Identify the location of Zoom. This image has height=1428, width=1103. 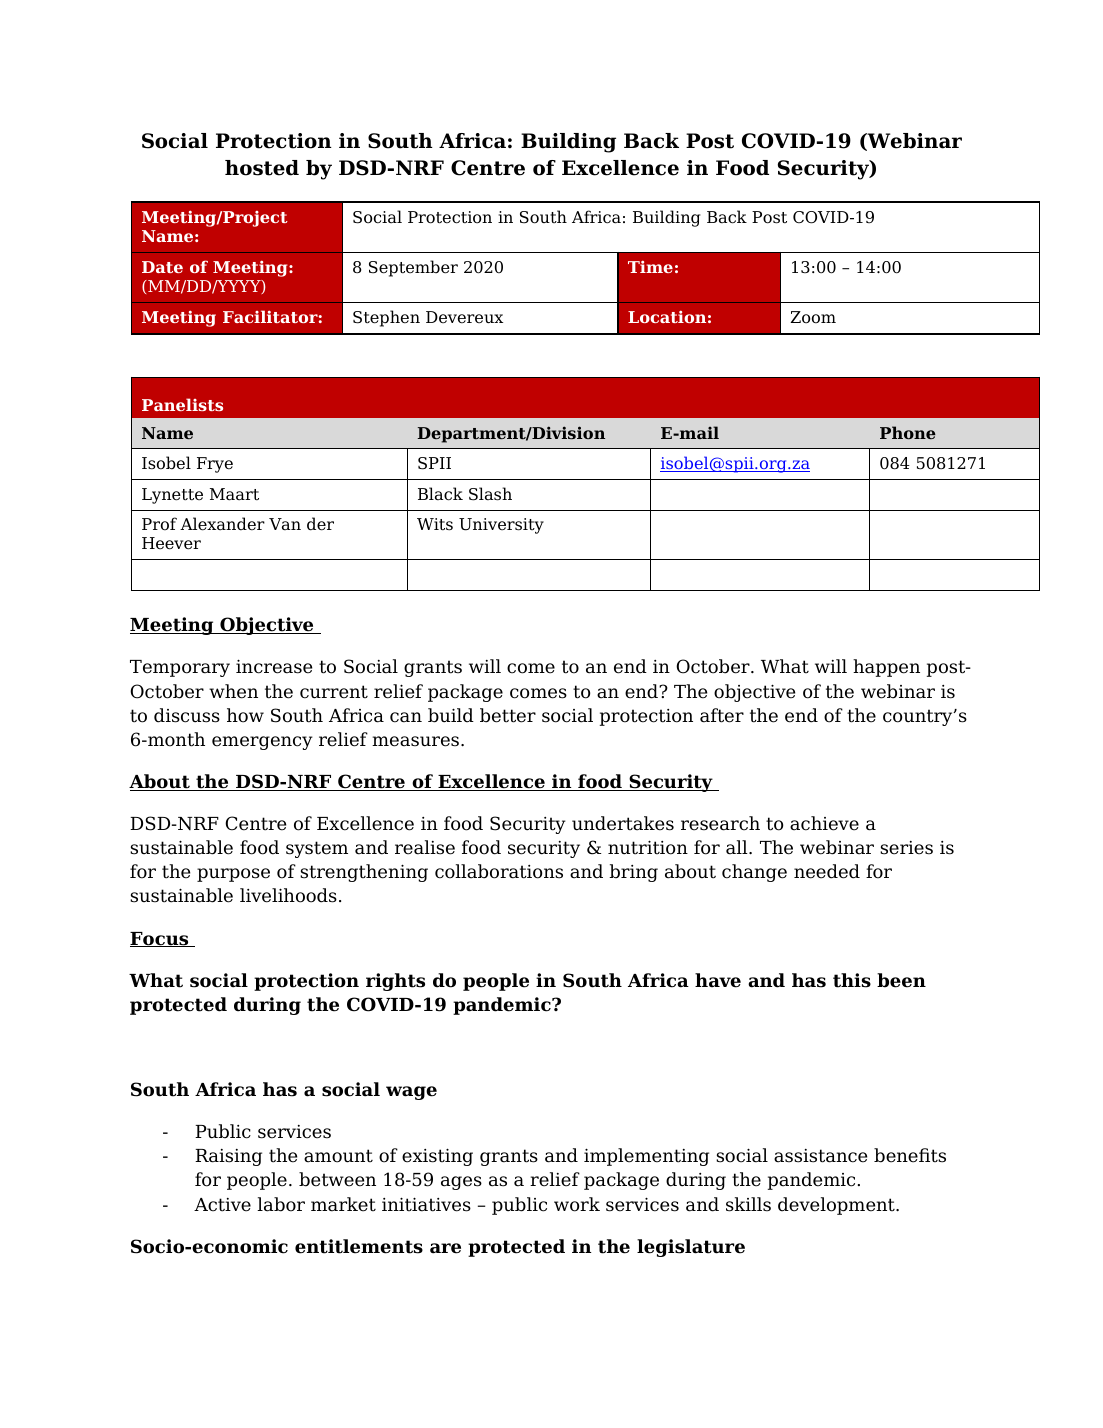
(813, 317).
